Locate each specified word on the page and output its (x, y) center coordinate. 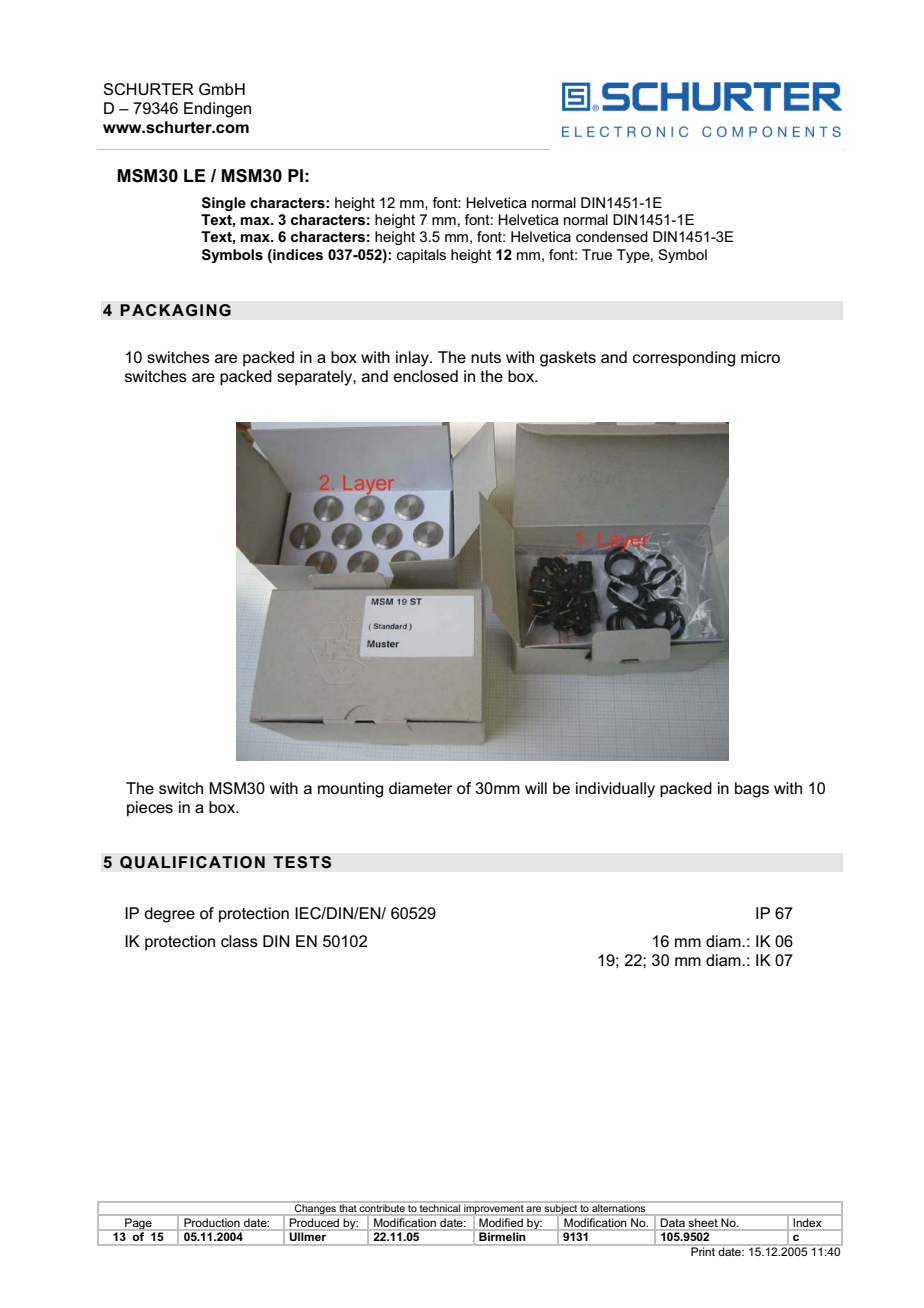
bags (752, 790)
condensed (612, 236)
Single (224, 204)
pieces (150, 809)
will (536, 788)
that (348, 1208)
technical (440, 1208)
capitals (421, 256)
